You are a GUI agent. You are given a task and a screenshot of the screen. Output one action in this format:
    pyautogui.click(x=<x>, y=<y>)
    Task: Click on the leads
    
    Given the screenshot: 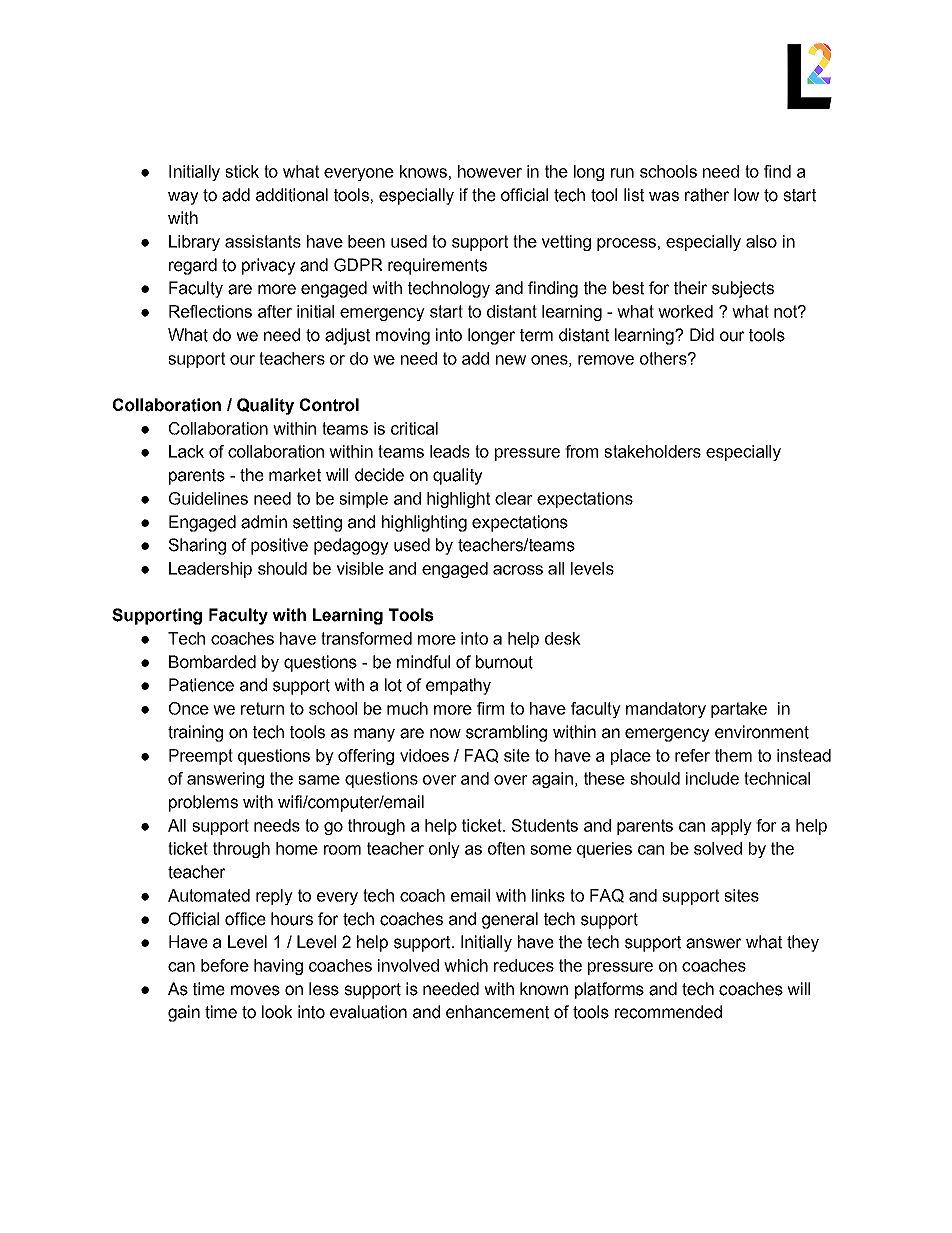 What is the action you would take?
    pyautogui.click(x=450, y=451)
